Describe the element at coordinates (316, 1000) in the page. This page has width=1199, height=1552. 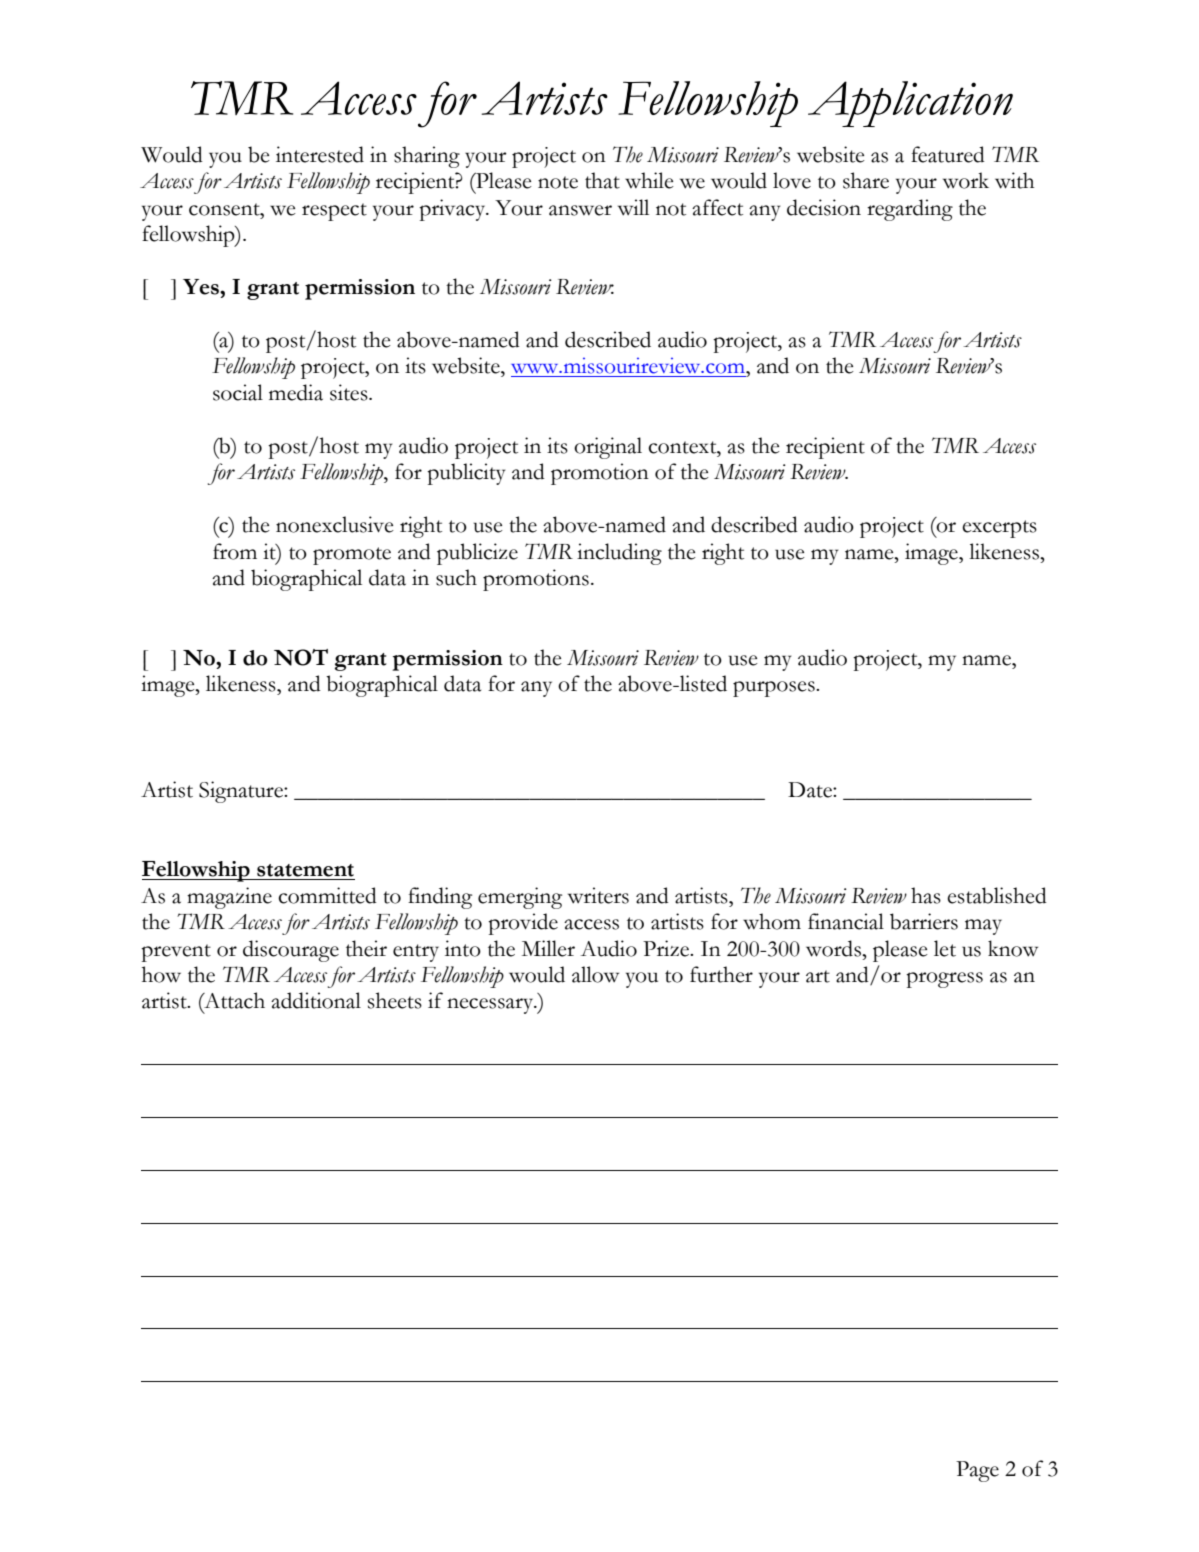
I see `additional` at that location.
